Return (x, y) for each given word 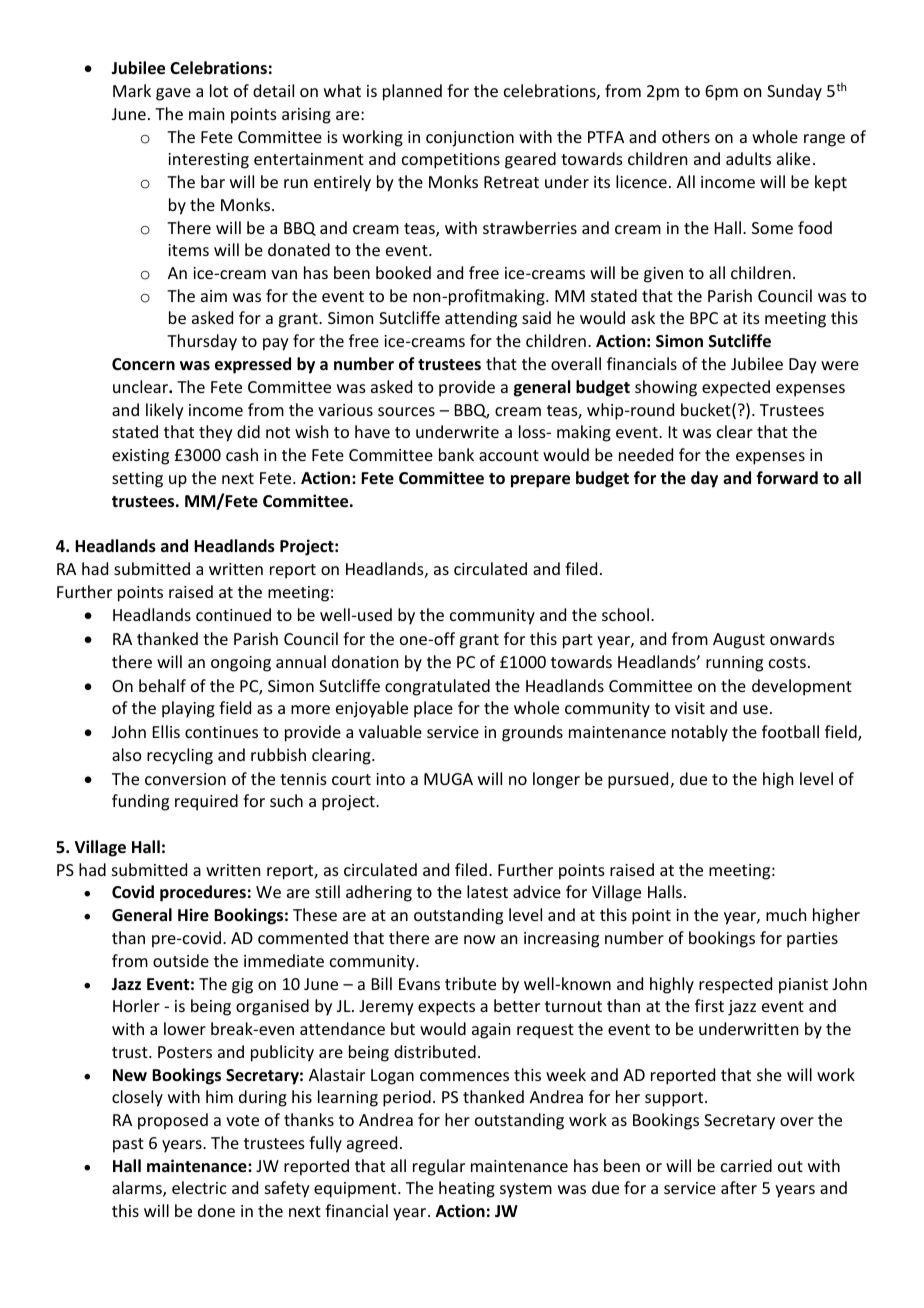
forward (787, 478)
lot (219, 90)
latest (487, 891)
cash (242, 454)
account (509, 455)
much (786, 914)
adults (748, 158)
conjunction (470, 139)
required (206, 802)
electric (199, 1187)
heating (467, 1189)
